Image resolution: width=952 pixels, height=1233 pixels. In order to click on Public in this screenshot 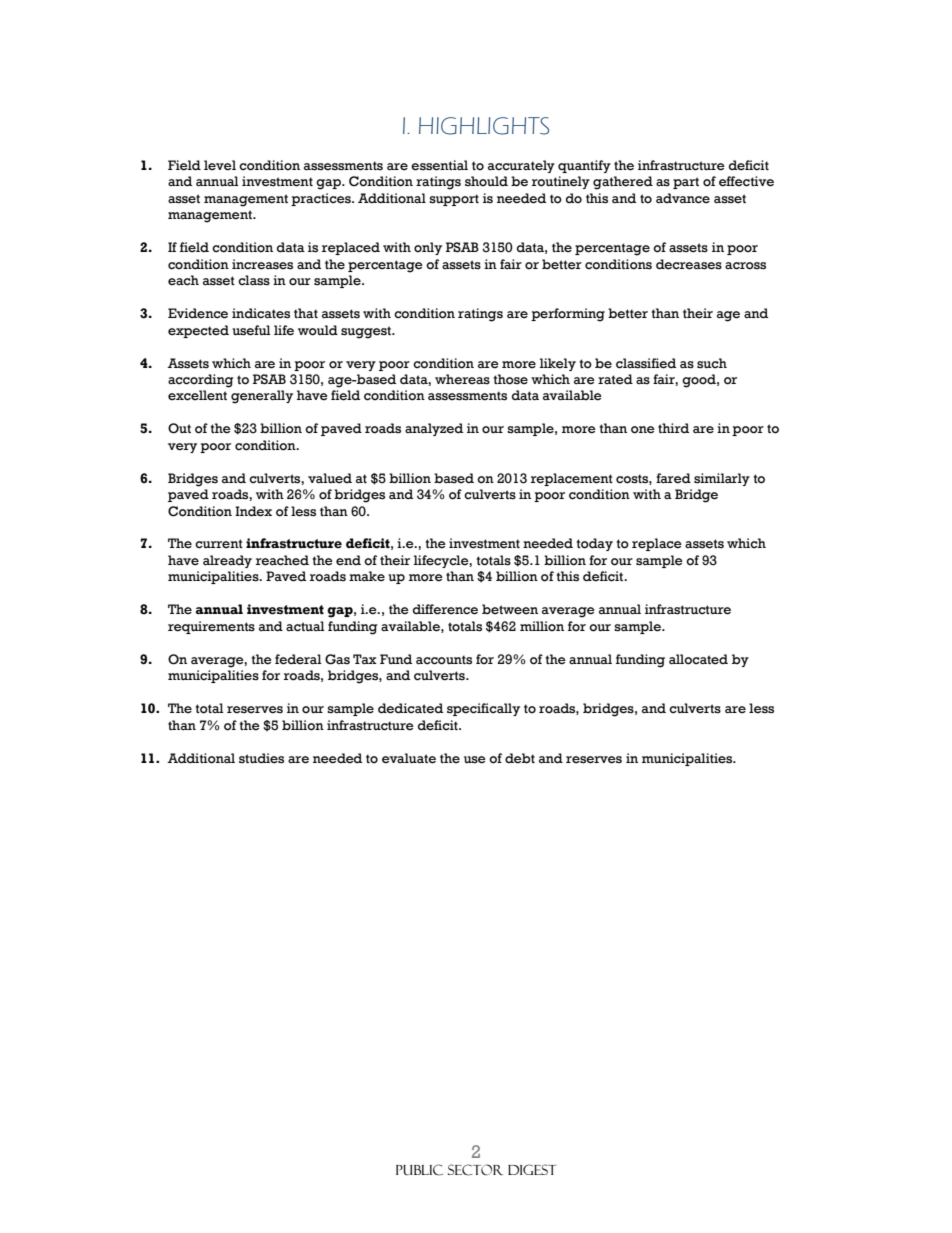, I will do `click(419, 1170)`.
